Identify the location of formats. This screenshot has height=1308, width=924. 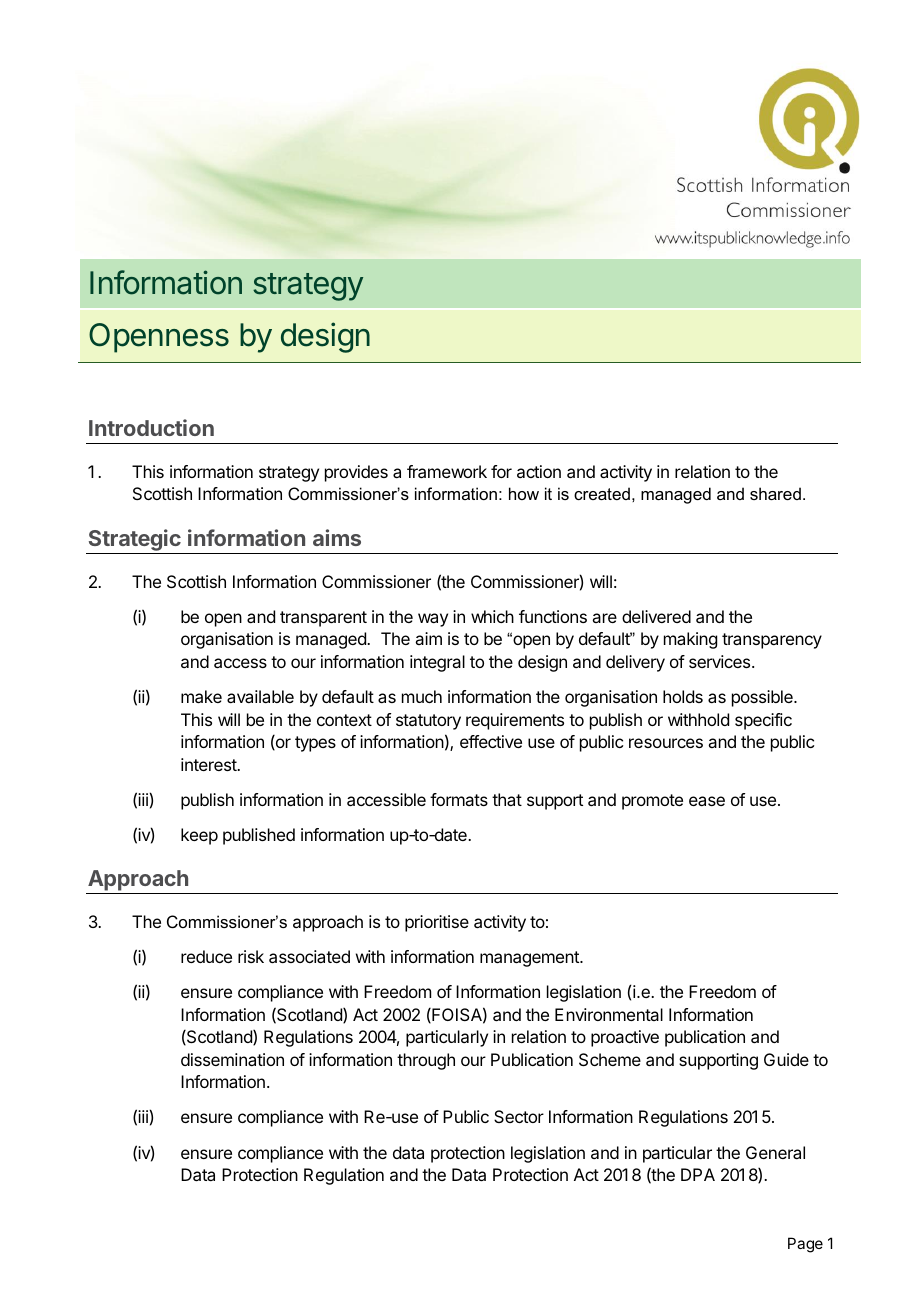
(459, 799).
